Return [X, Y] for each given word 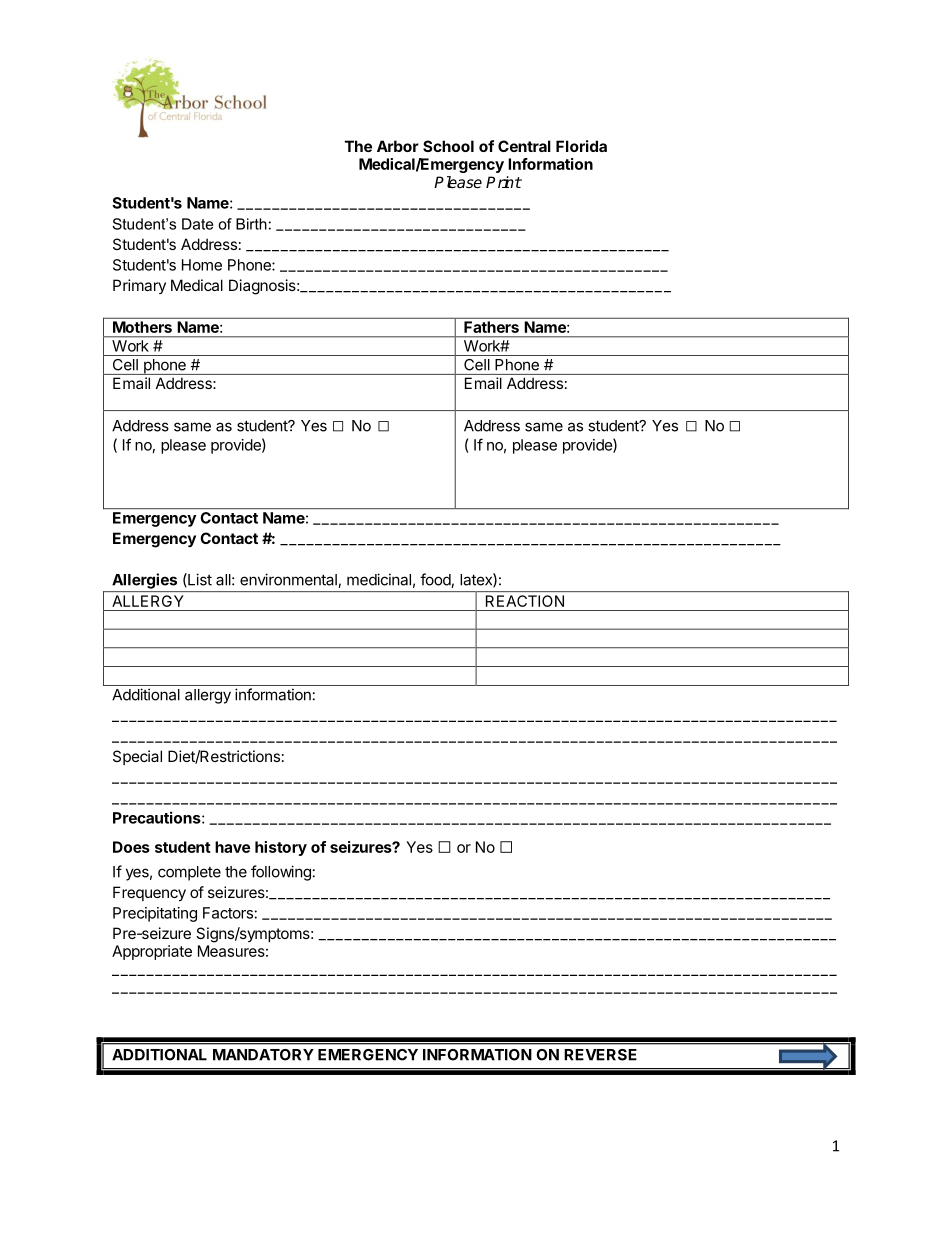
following [281, 873]
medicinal [379, 579]
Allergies [144, 581]
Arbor [398, 146]
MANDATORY [263, 1055]
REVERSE [600, 1055]
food [436, 580]
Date [197, 224]
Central [524, 146]
